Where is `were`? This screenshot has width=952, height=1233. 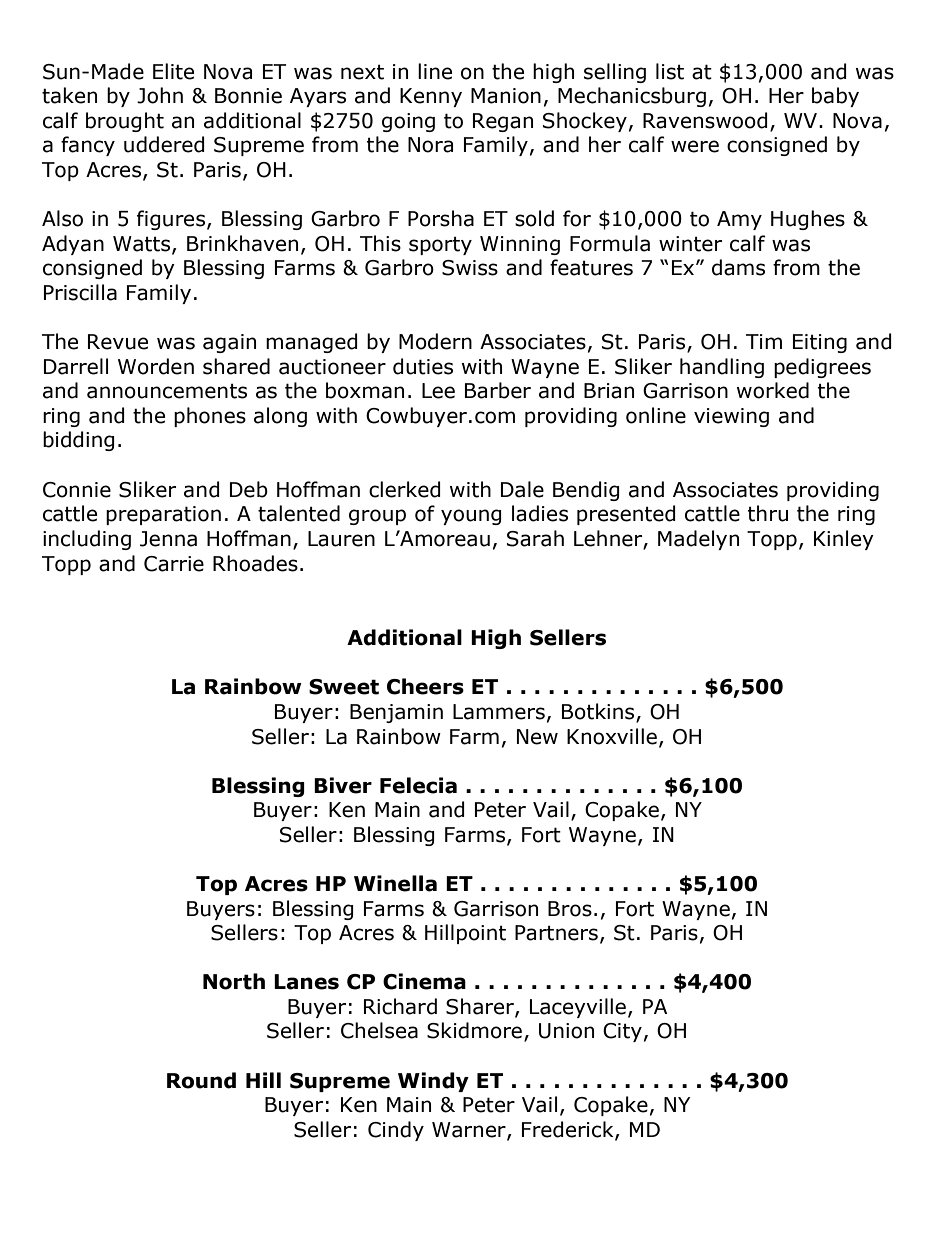 were is located at coordinates (695, 146).
